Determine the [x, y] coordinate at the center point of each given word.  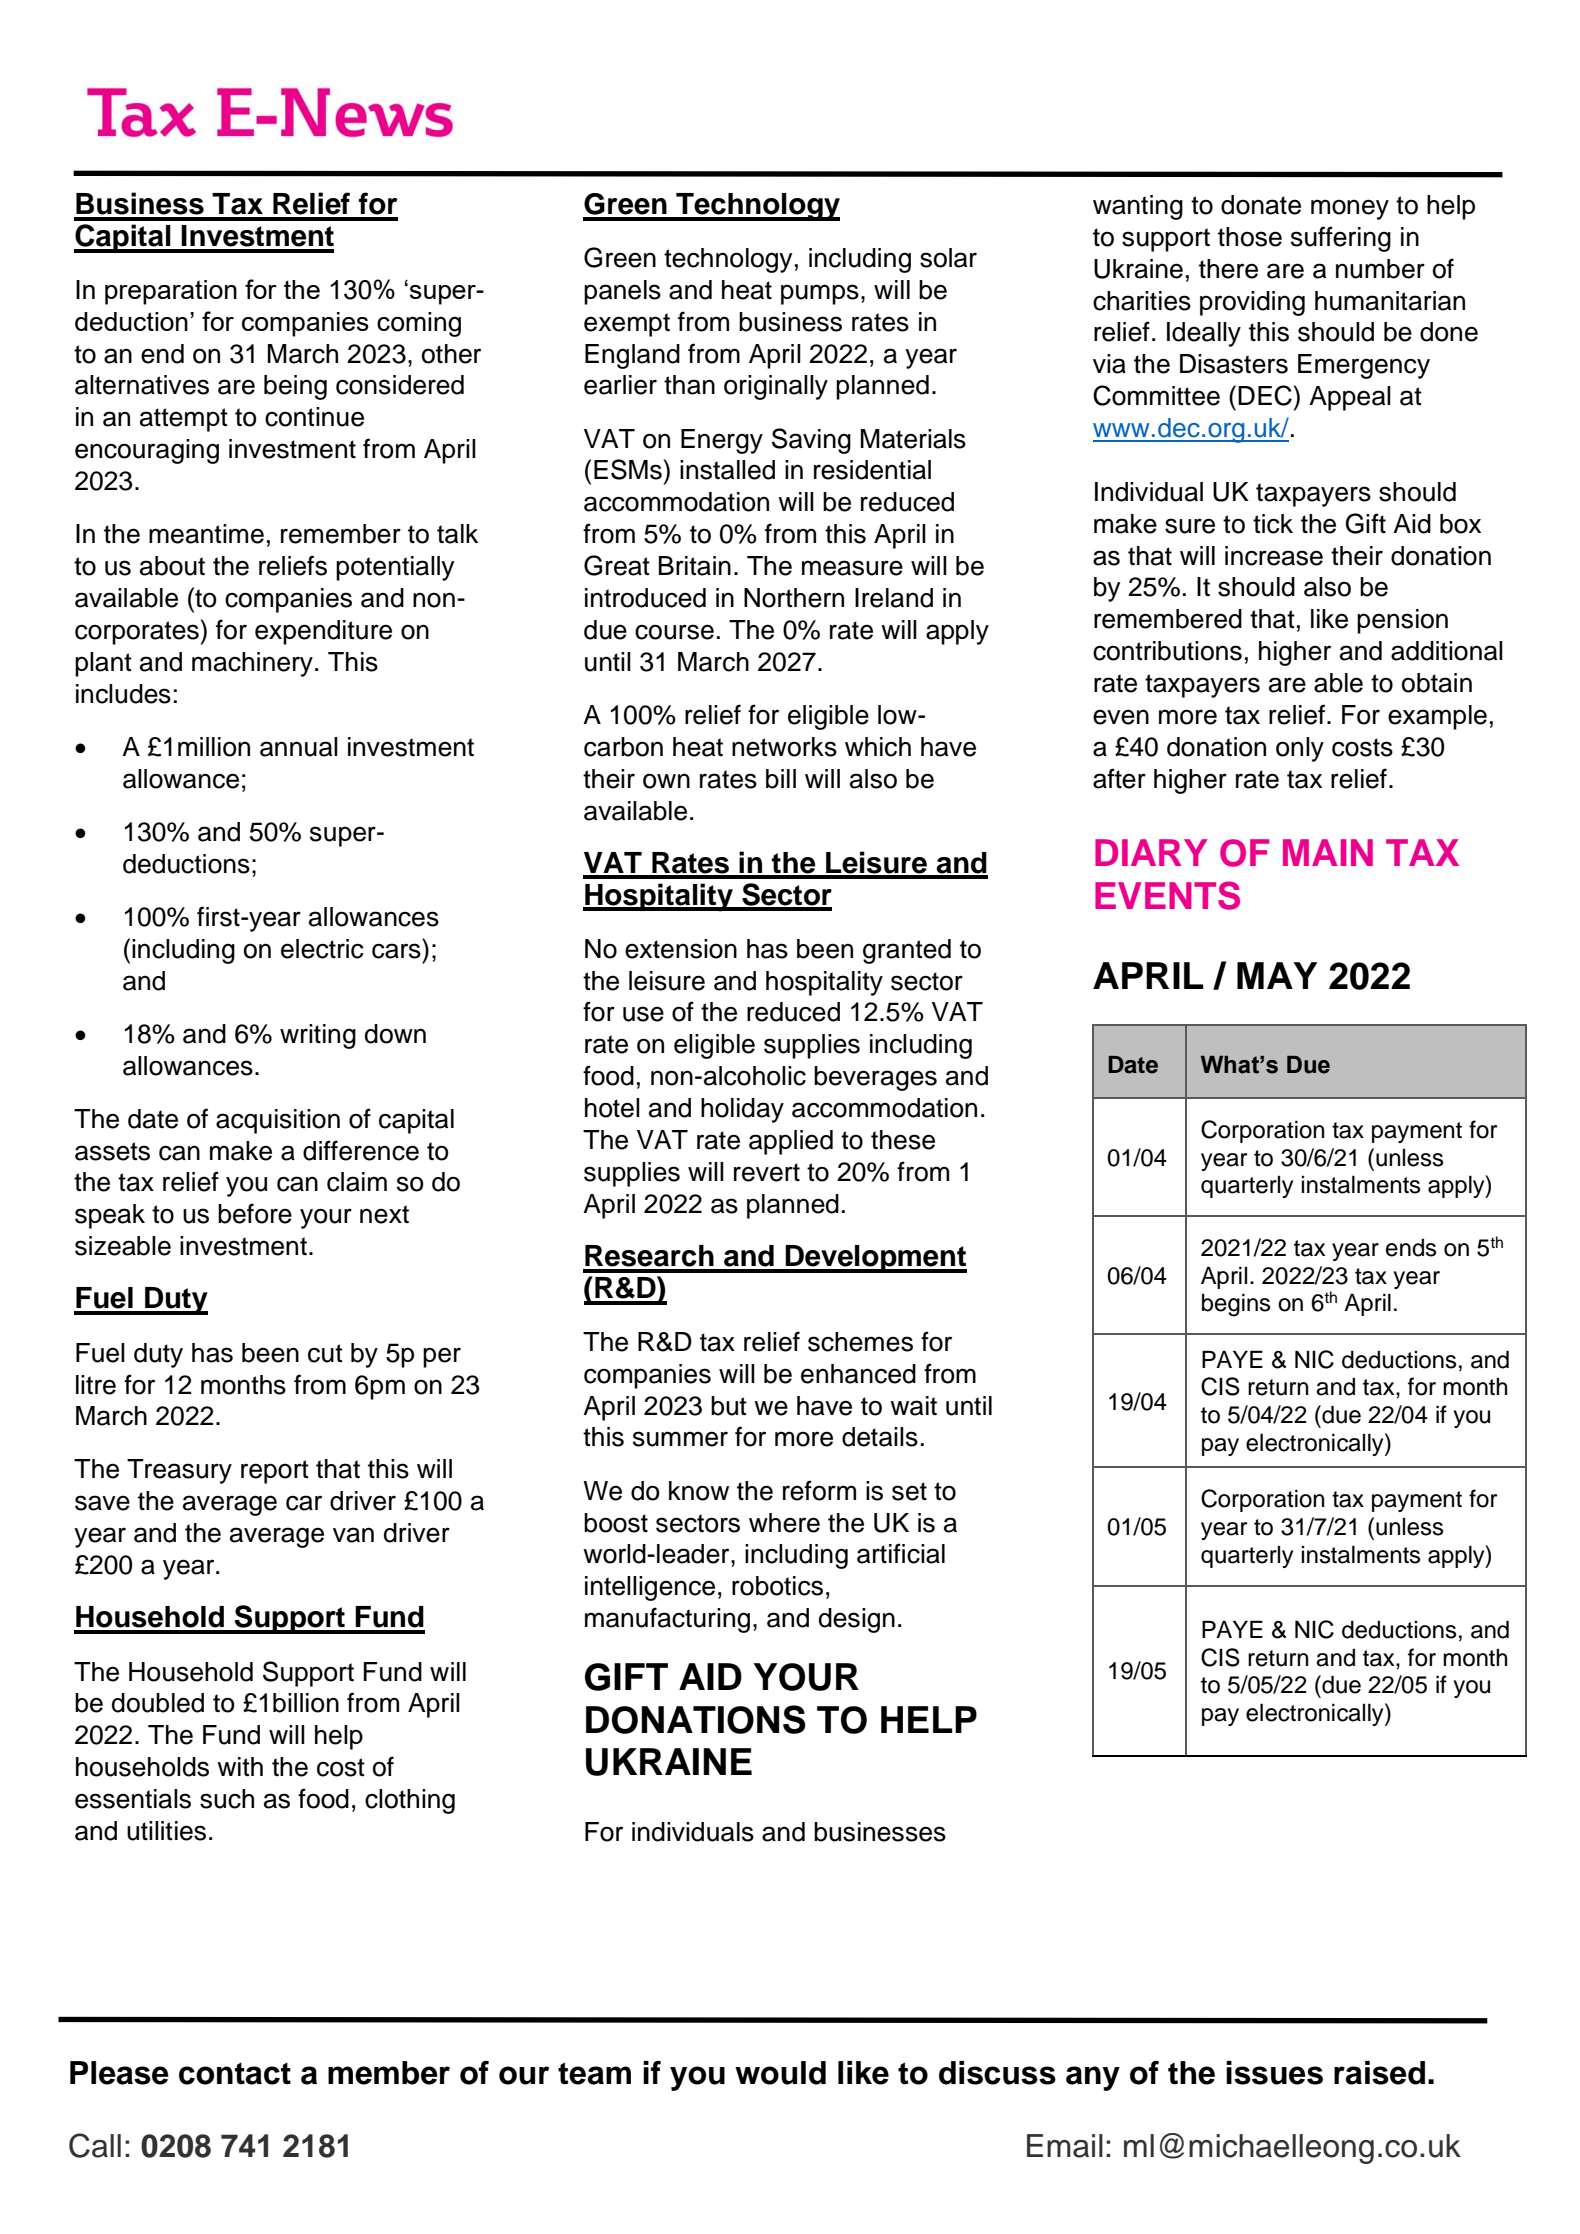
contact [235, 2074]
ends [1411, 1248]
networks [784, 747]
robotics [777, 1586]
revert [767, 1172]
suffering [1341, 239]
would [780, 2073]
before [255, 1213]
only [1300, 749]
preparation [171, 292]
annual [299, 747]
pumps [820, 294]
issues [1274, 2073]
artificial [901, 1553]
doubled [158, 1703]
